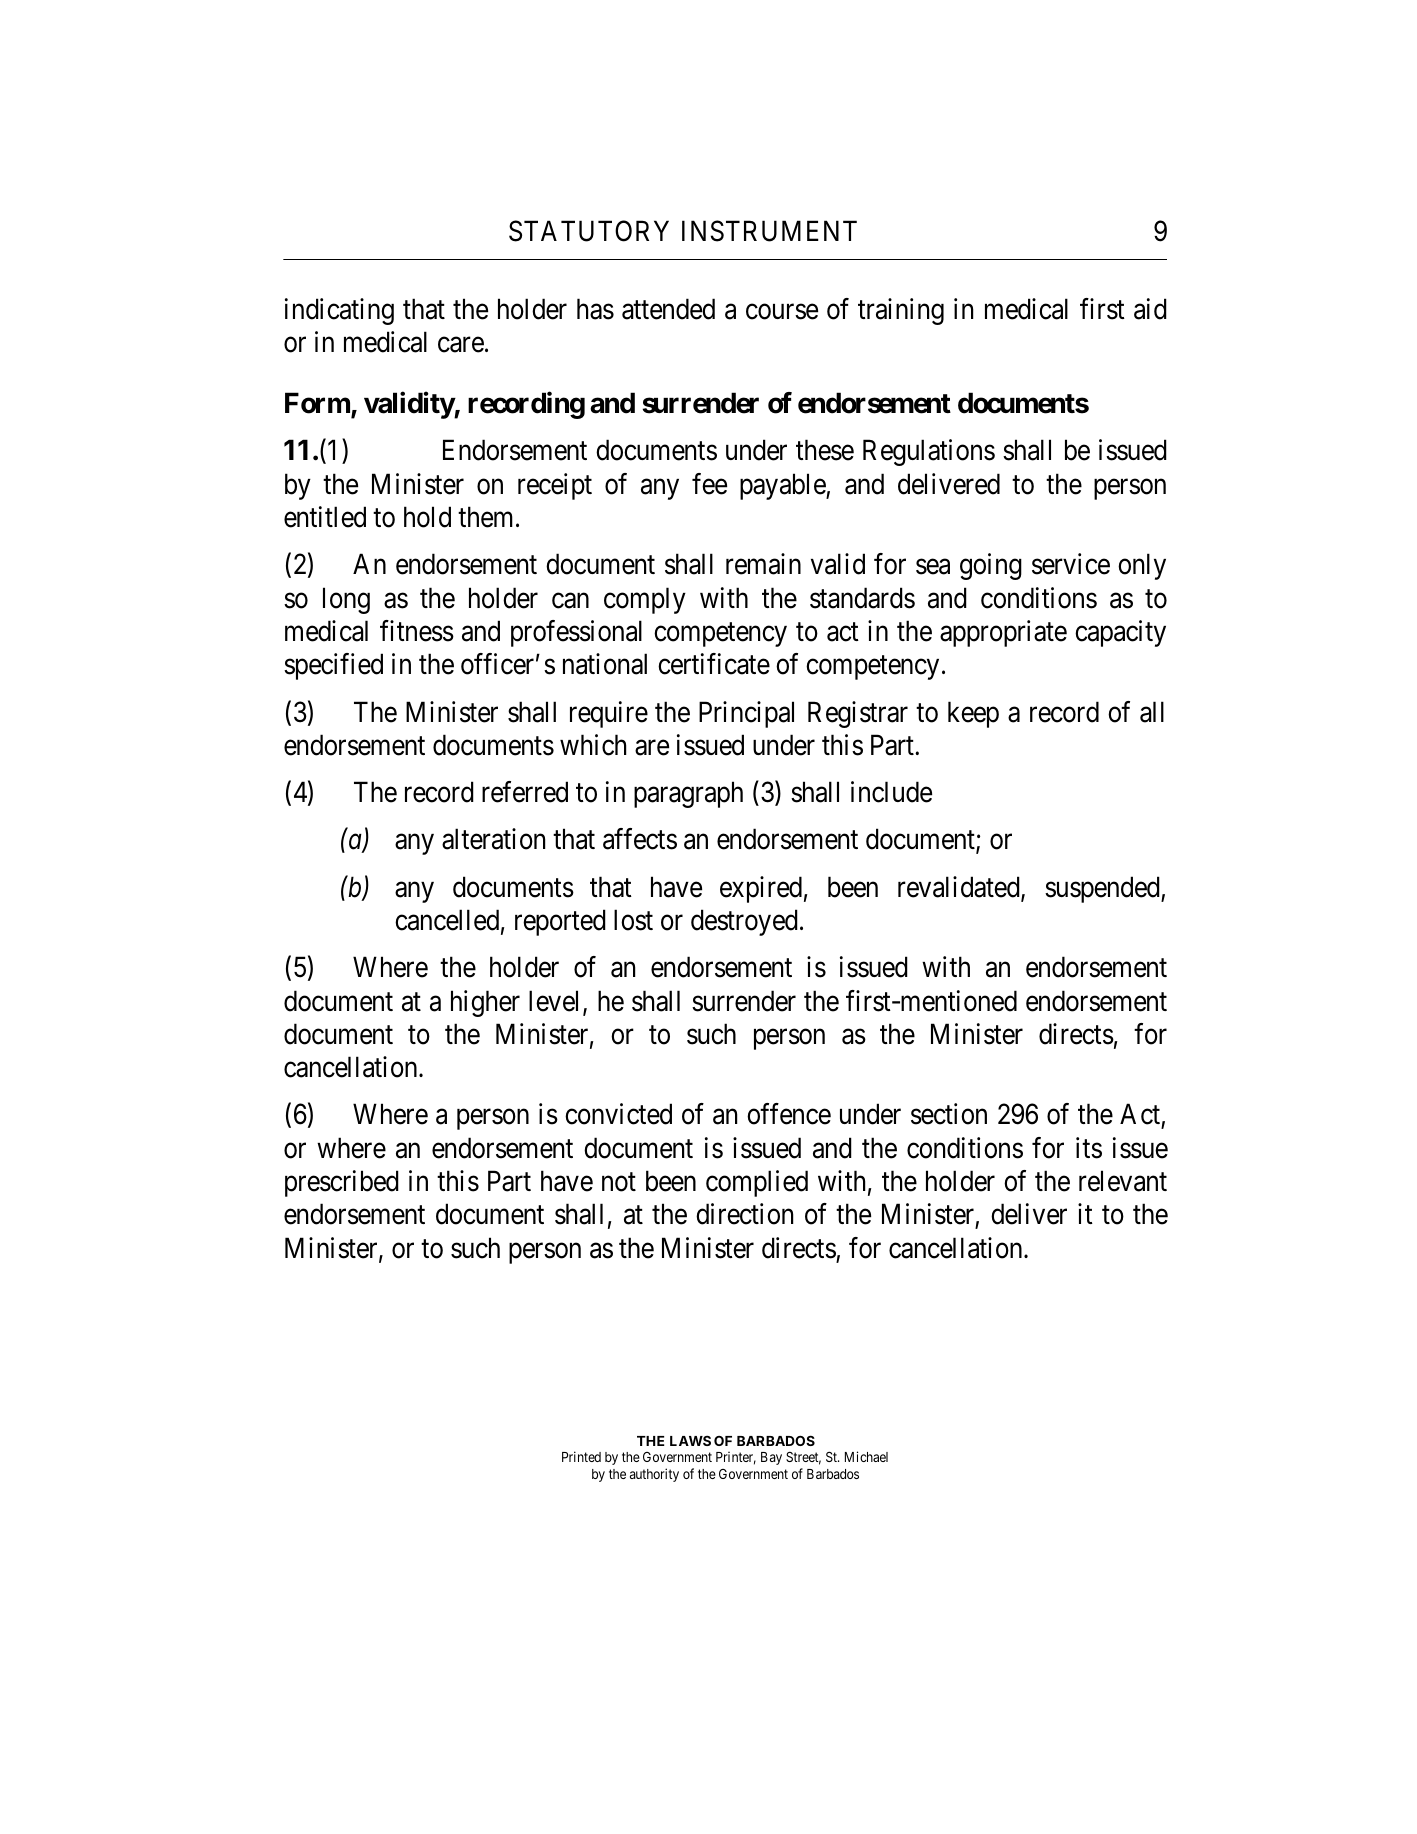 This screenshot has width=1417, height=1834. What do you see at coordinates (1150, 309) in the screenshot?
I see `aid` at bounding box center [1150, 309].
